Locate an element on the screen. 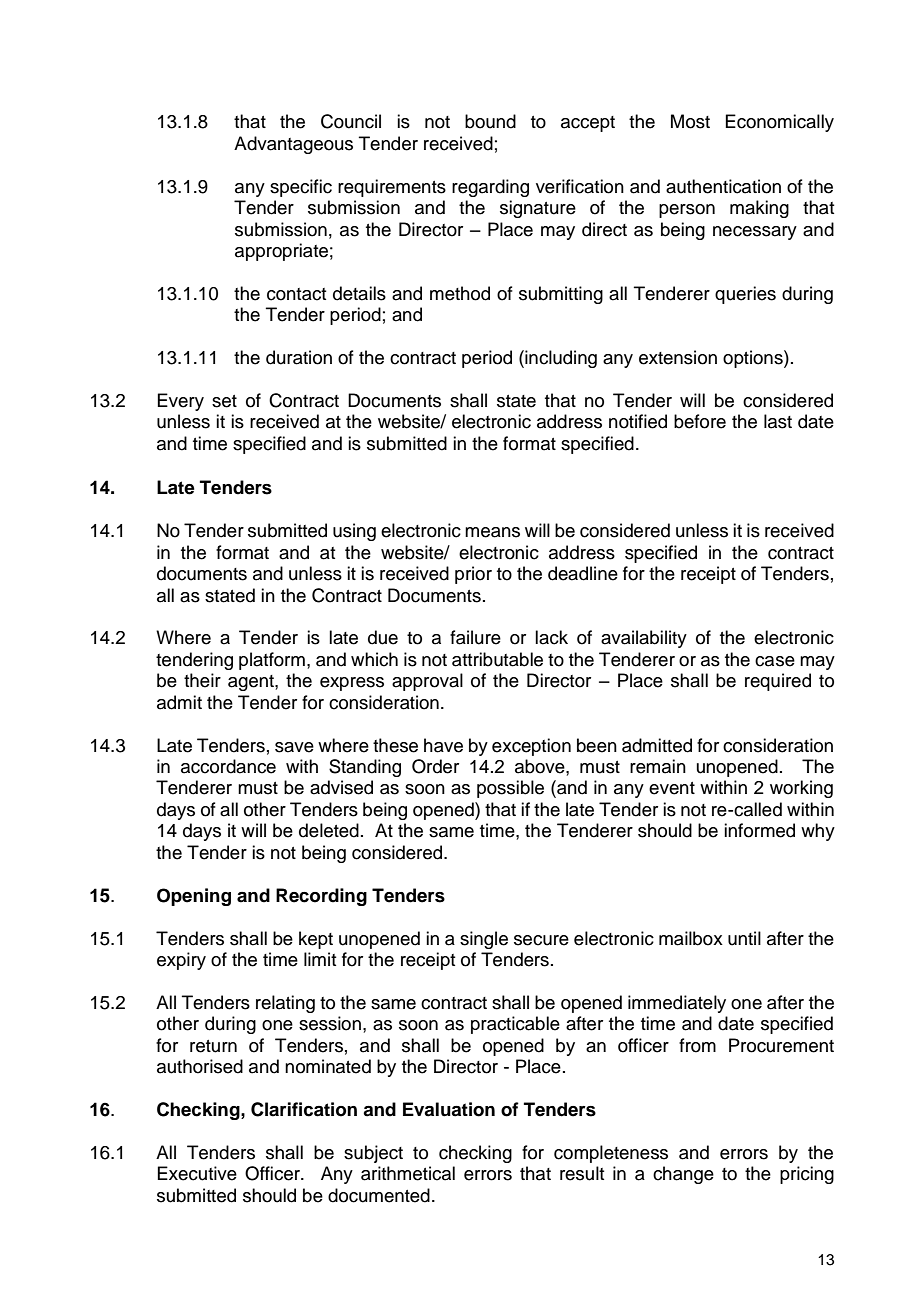  authentication is located at coordinates (723, 186).
